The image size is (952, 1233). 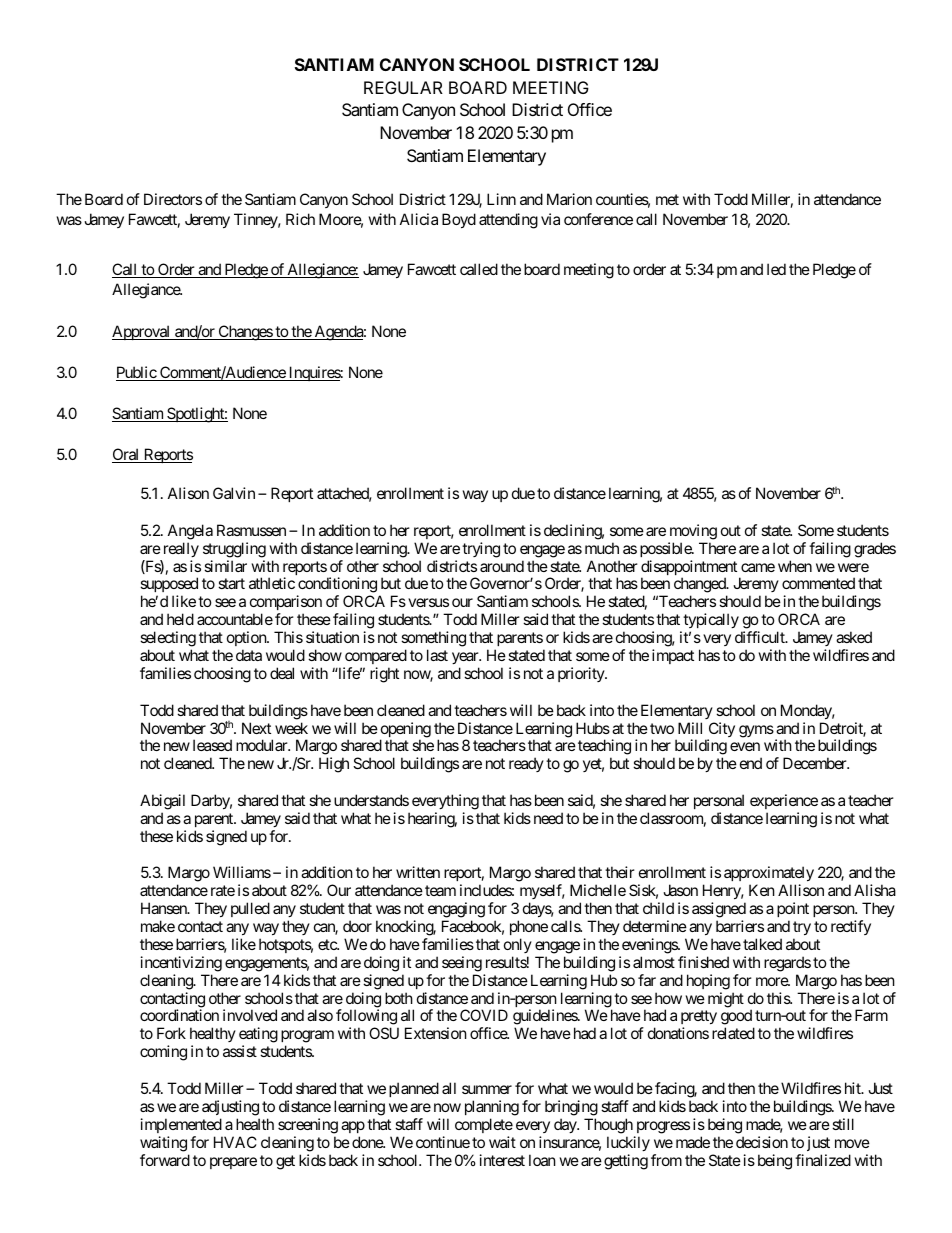 I want to click on HVAC, so click(x=235, y=1142).
